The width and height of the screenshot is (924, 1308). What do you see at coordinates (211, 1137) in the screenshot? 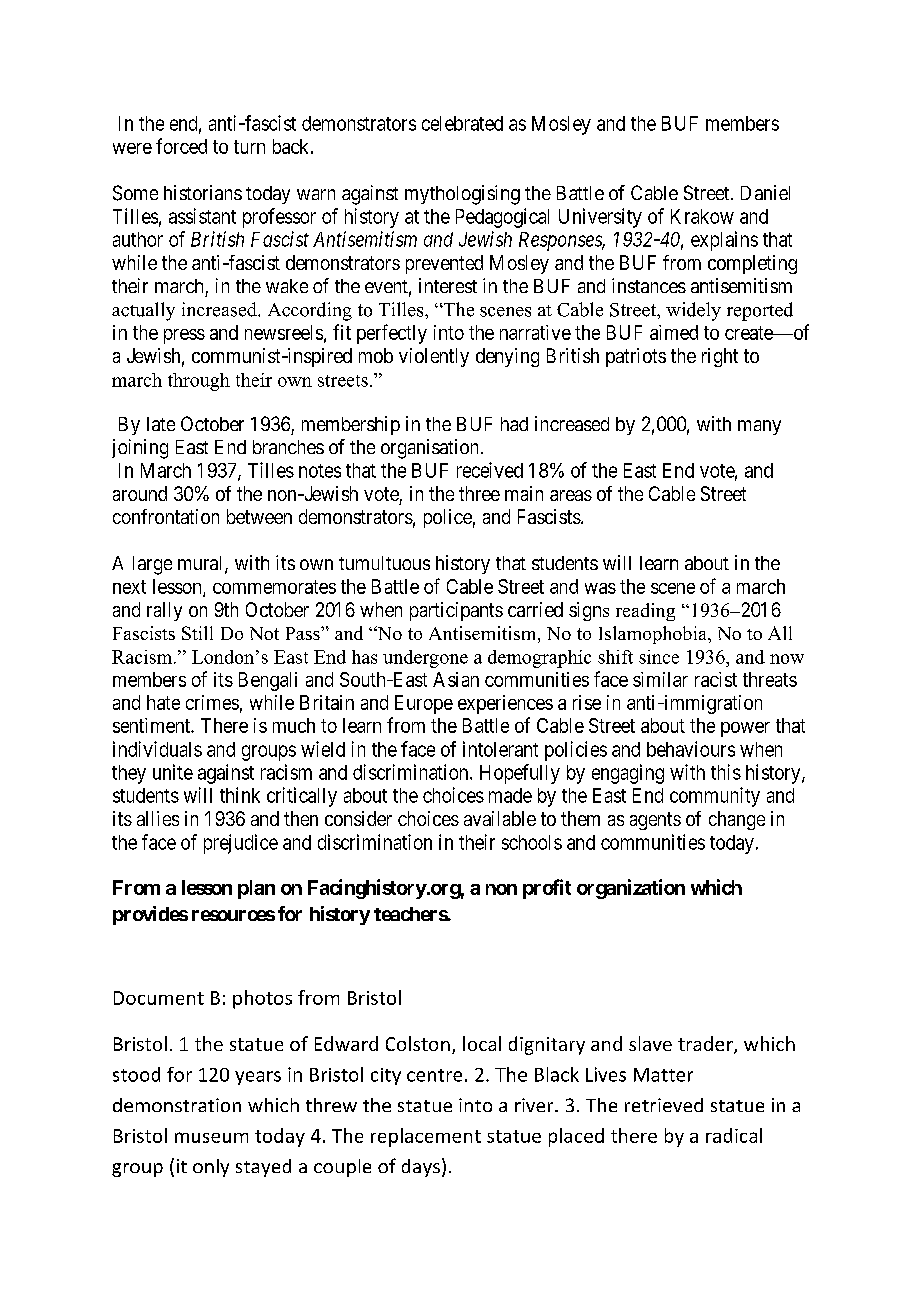
I see `museum` at bounding box center [211, 1137].
